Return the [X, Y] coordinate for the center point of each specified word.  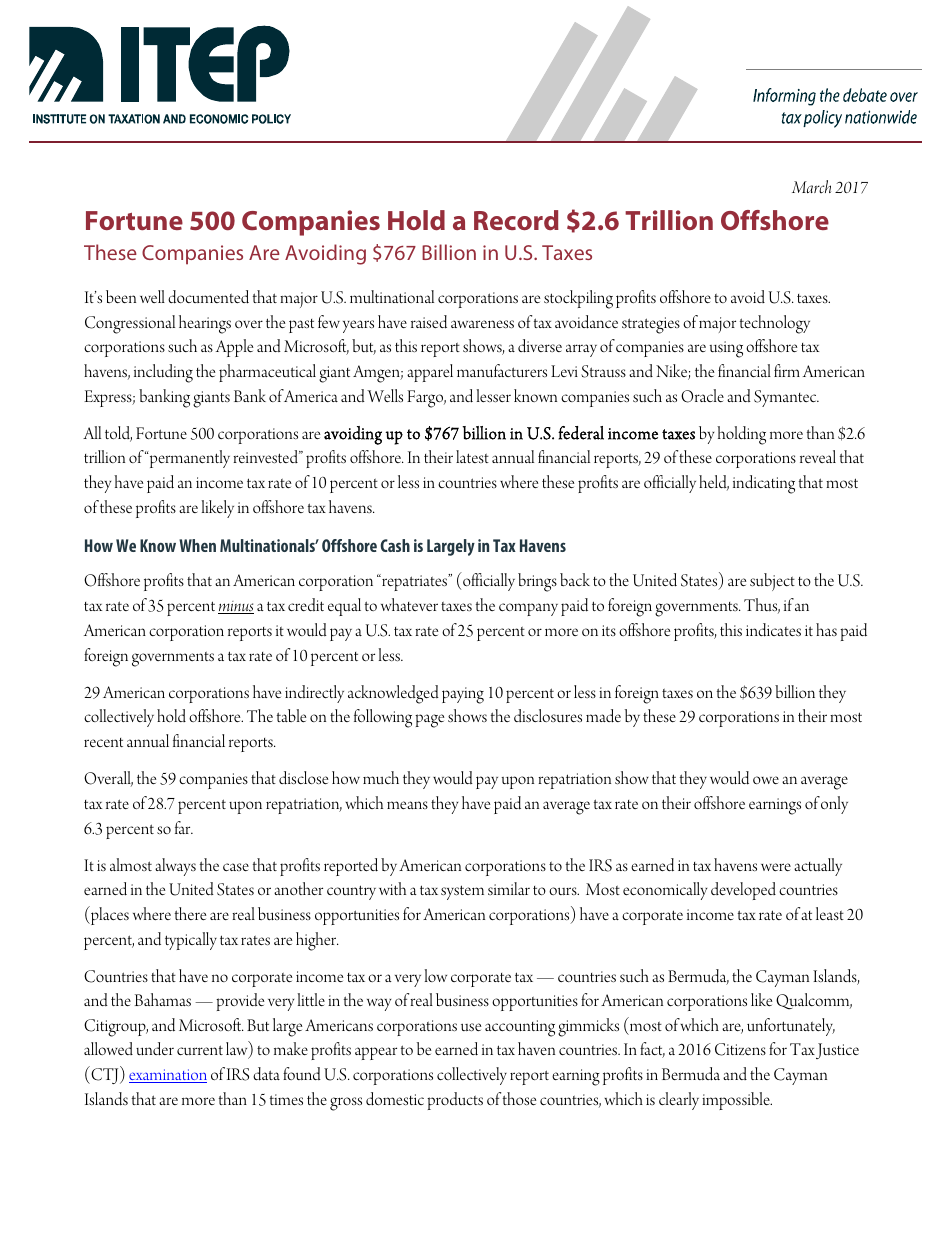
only [834, 805]
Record [516, 220]
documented [208, 297]
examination [168, 1076]
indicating [764, 484]
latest [472, 456]
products [455, 1101]
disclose [303, 778]
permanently [188, 459]
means [407, 805]
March [811, 186]
